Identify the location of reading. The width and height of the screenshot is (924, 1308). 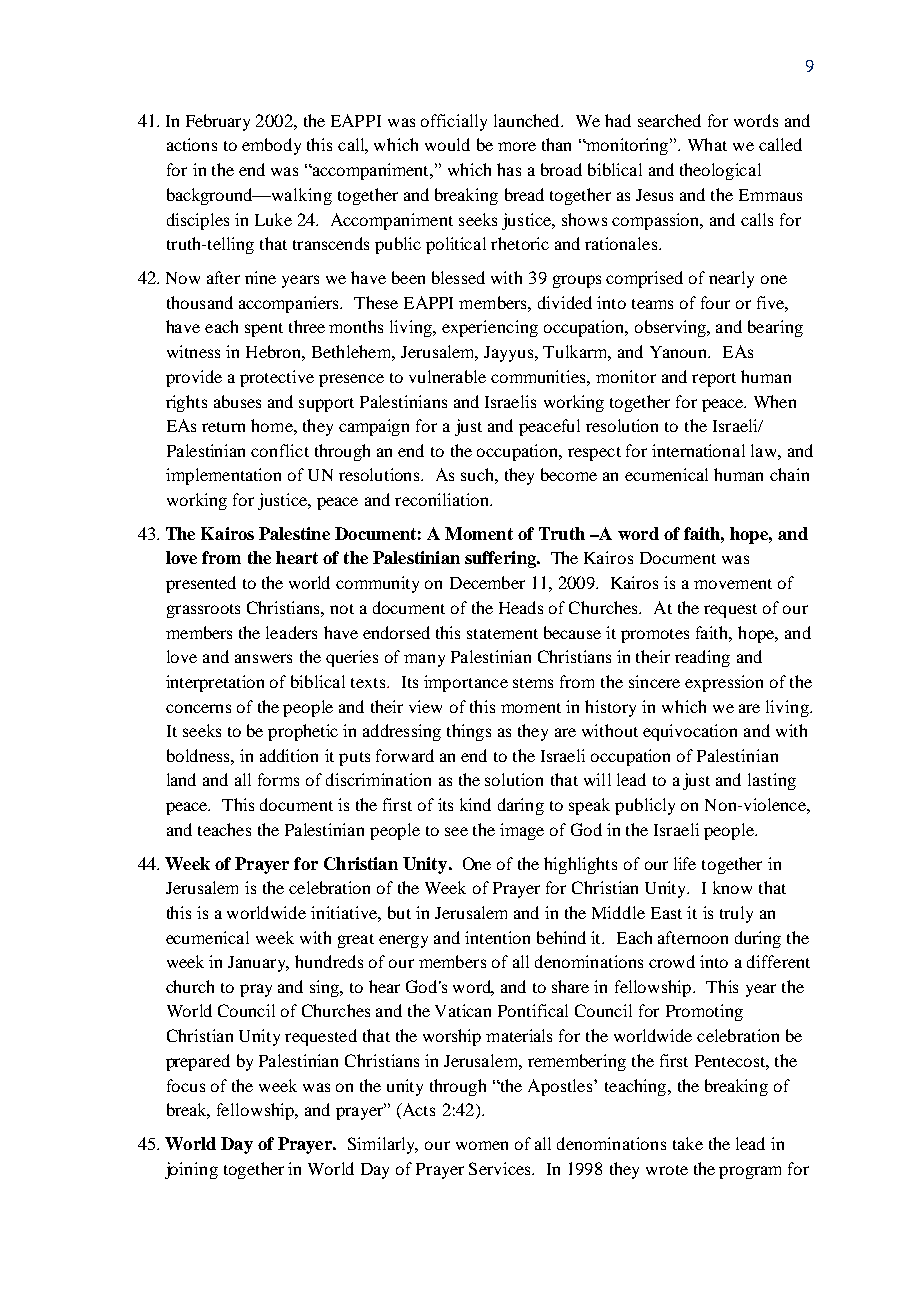
(702, 658).
